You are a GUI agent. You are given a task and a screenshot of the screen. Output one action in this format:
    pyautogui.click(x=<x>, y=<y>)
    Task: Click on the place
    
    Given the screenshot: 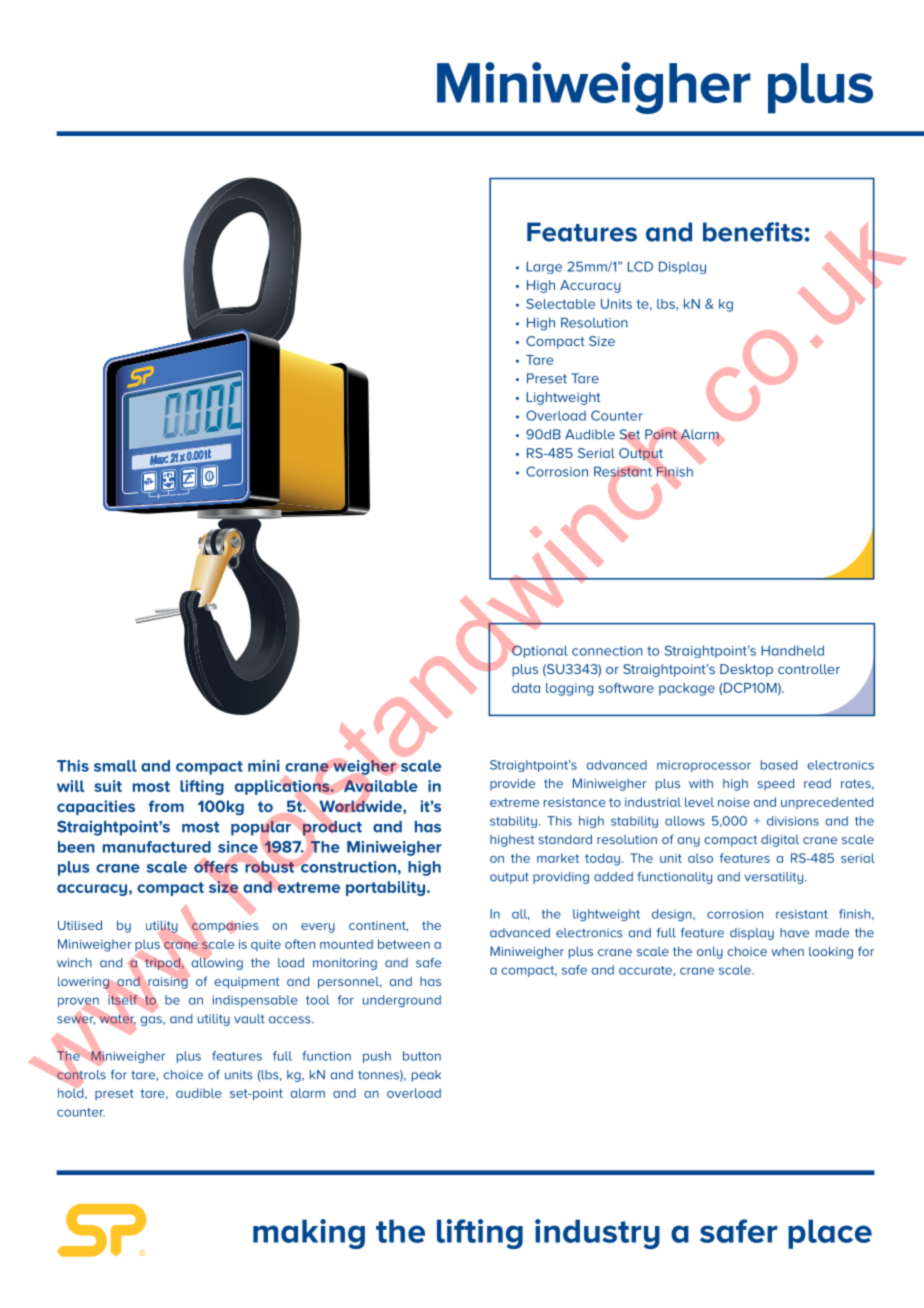 What is the action you would take?
    pyautogui.click(x=830, y=1234)
